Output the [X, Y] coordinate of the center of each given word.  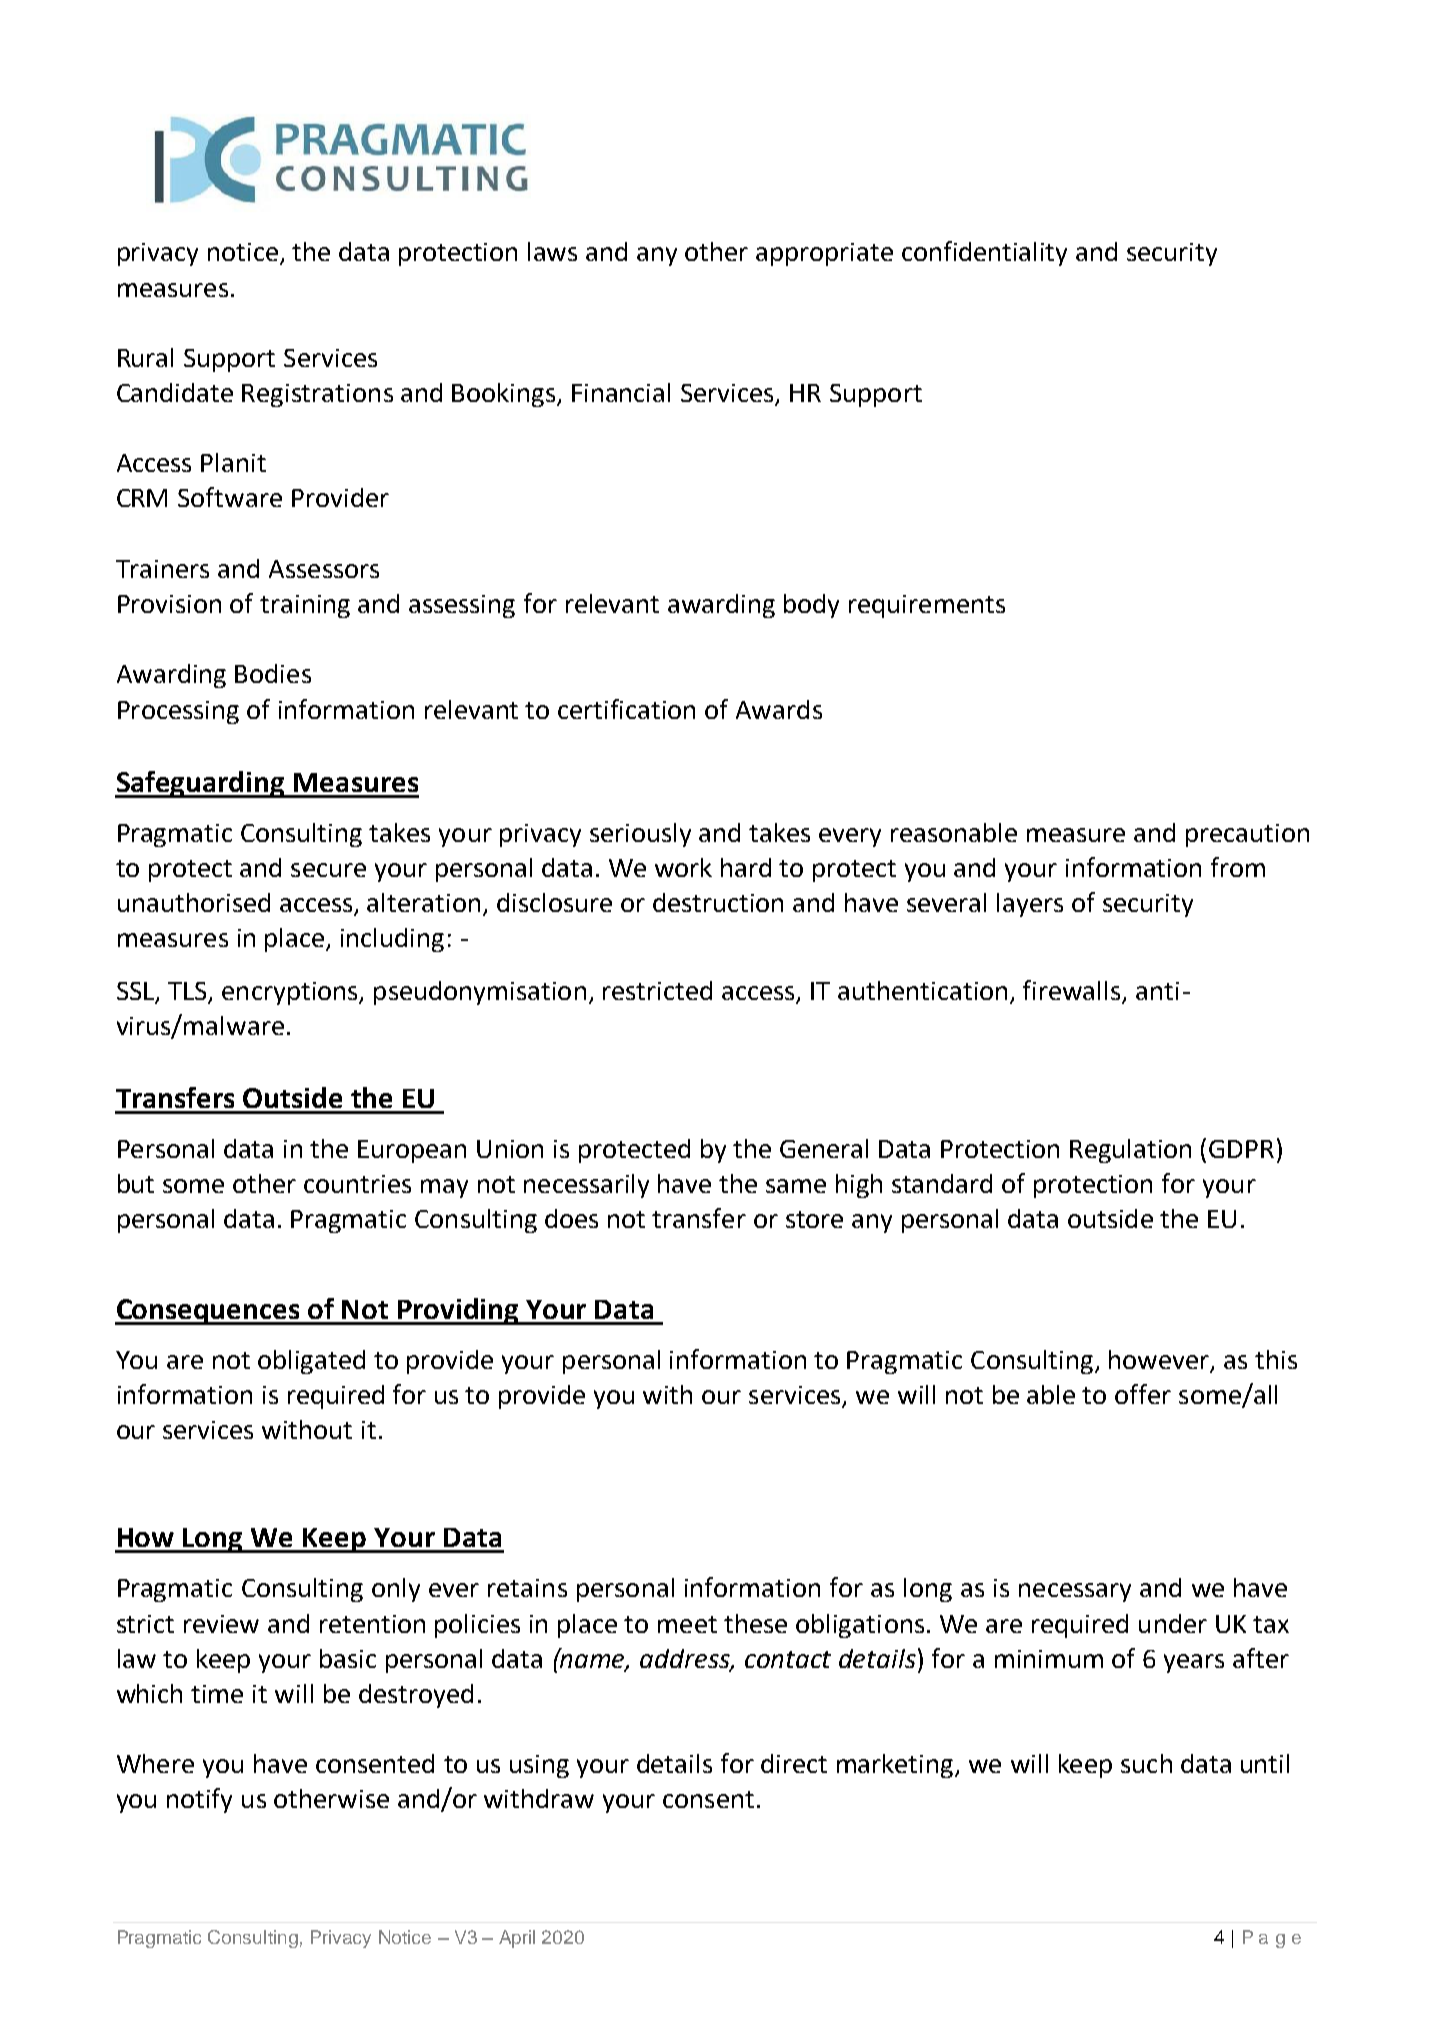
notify [199, 1800]
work [683, 867]
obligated [311, 1362]
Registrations [317, 395]
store [814, 1219]
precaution [1247, 835]
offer [1143, 1394]
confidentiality [984, 253]
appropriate [824, 254]
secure [328, 870]
